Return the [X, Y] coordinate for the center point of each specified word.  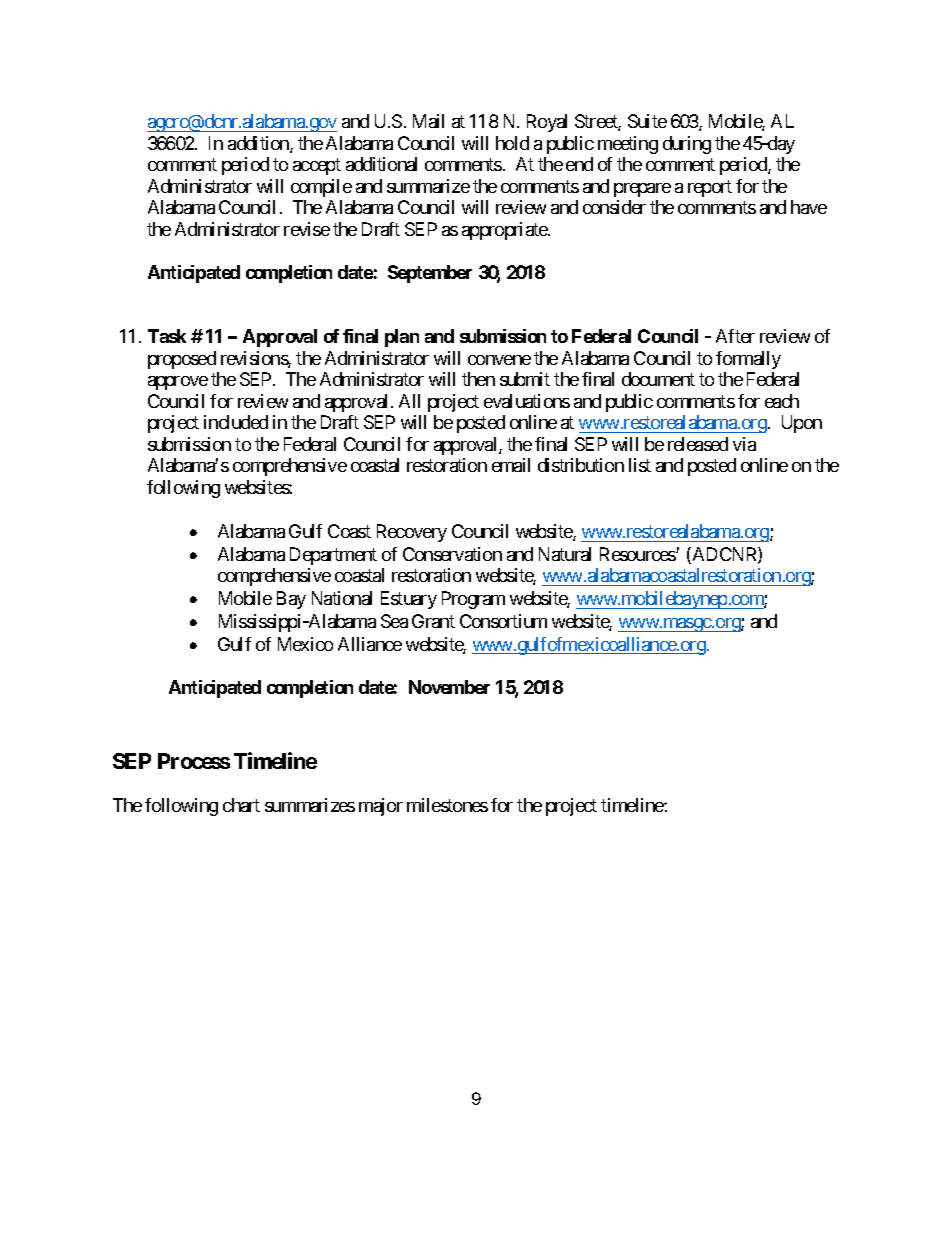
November [449, 687]
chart [241, 805]
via [744, 444]
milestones [447, 805]
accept [317, 167]
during [687, 145]
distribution [581, 465]
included [236, 422]
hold [512, 143]
